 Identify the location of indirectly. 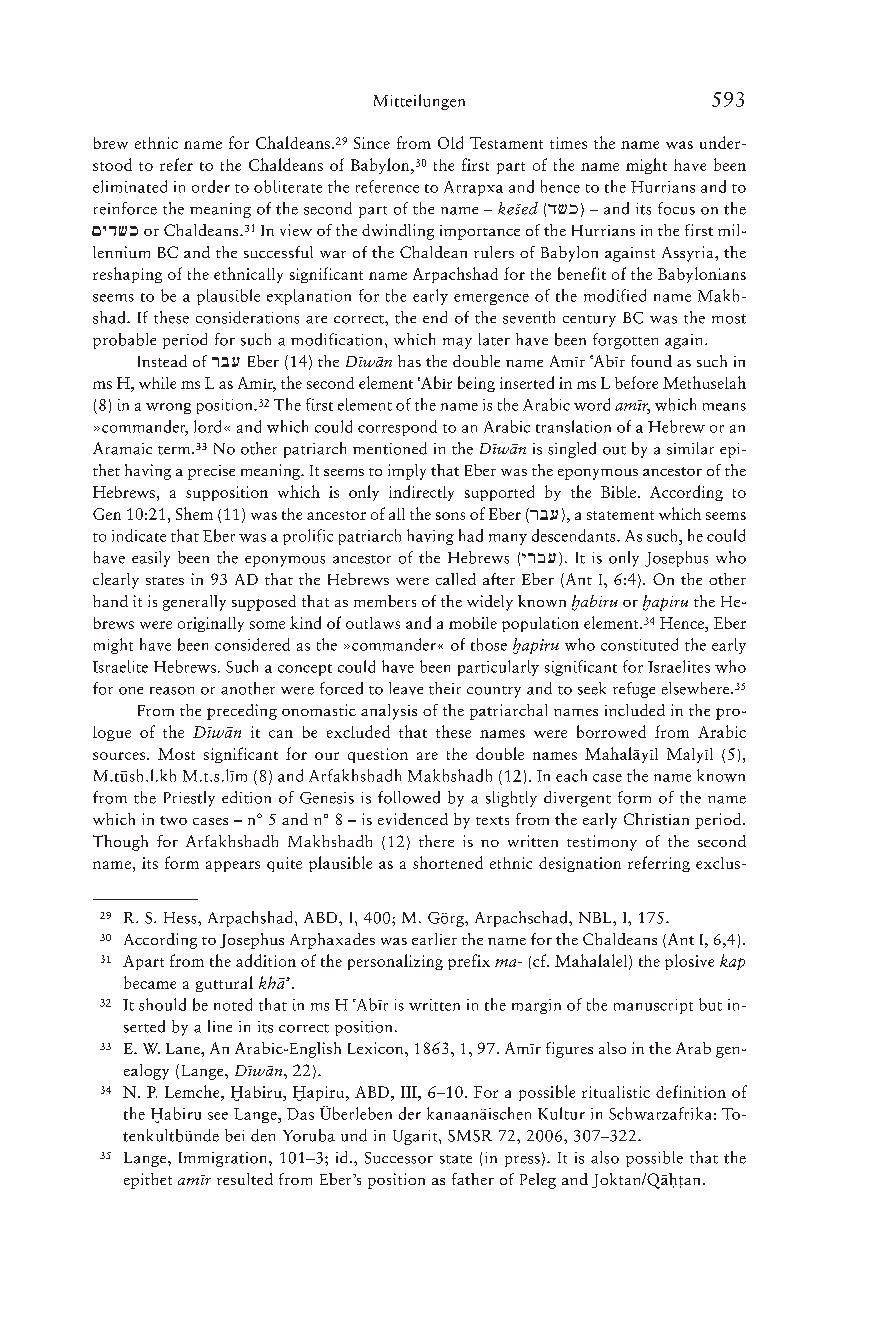
(421, 493).
